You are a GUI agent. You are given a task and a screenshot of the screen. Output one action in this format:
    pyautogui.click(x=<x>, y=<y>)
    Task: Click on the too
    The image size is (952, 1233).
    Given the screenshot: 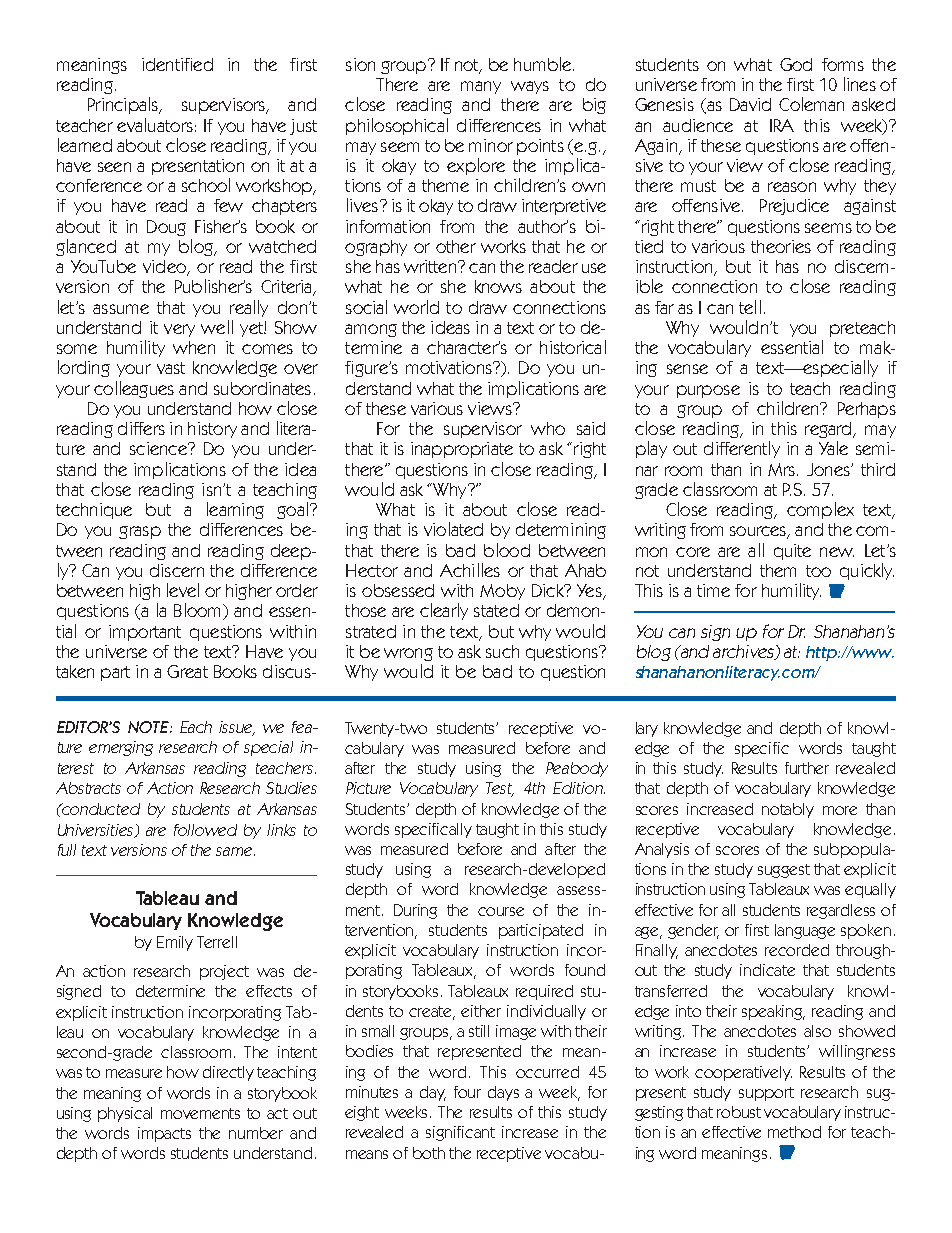 What is the action you would take?
    pyautogui.click(x=818, y=571)
